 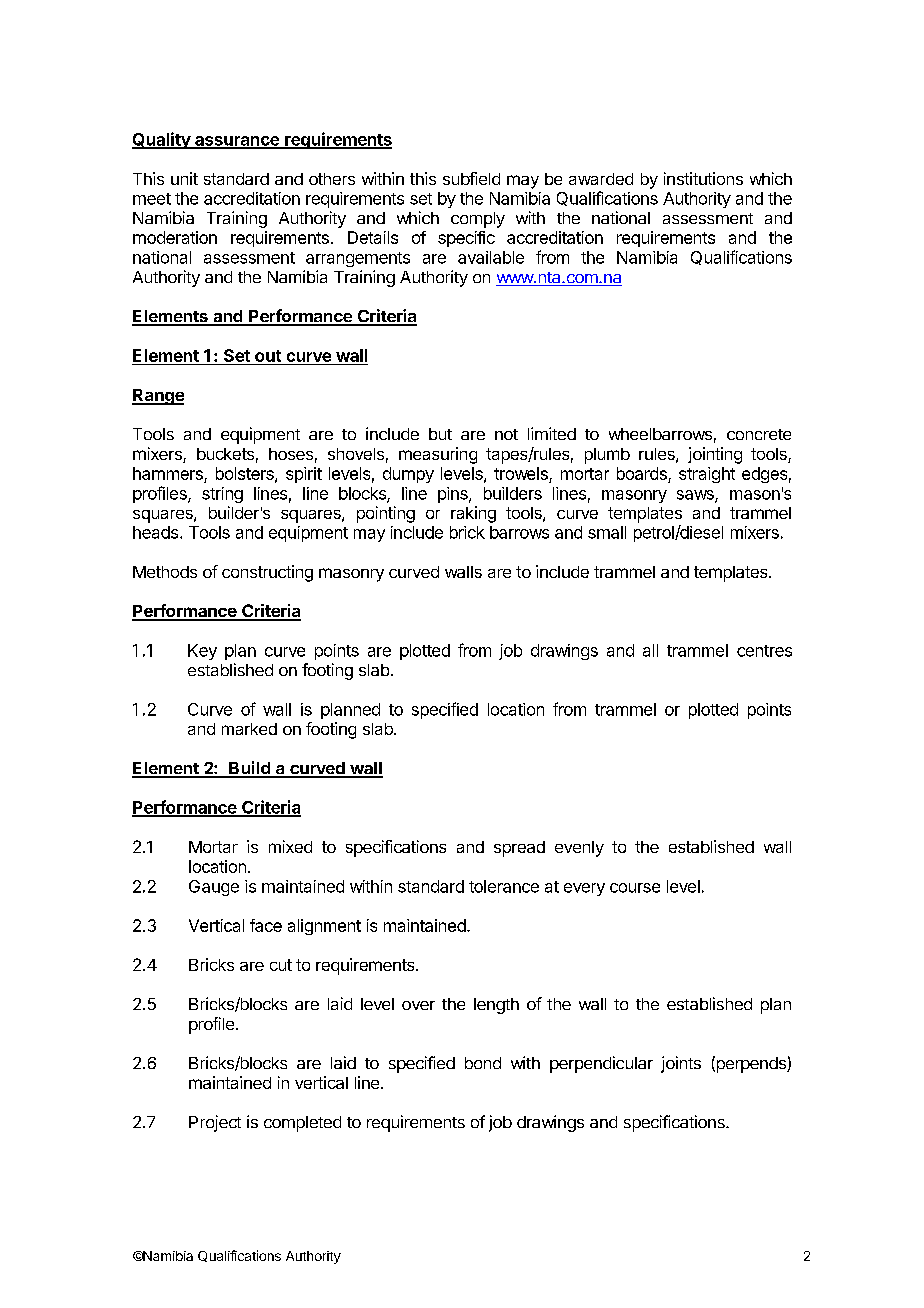 I want to click on institutions, so click(x=703, y=178).
